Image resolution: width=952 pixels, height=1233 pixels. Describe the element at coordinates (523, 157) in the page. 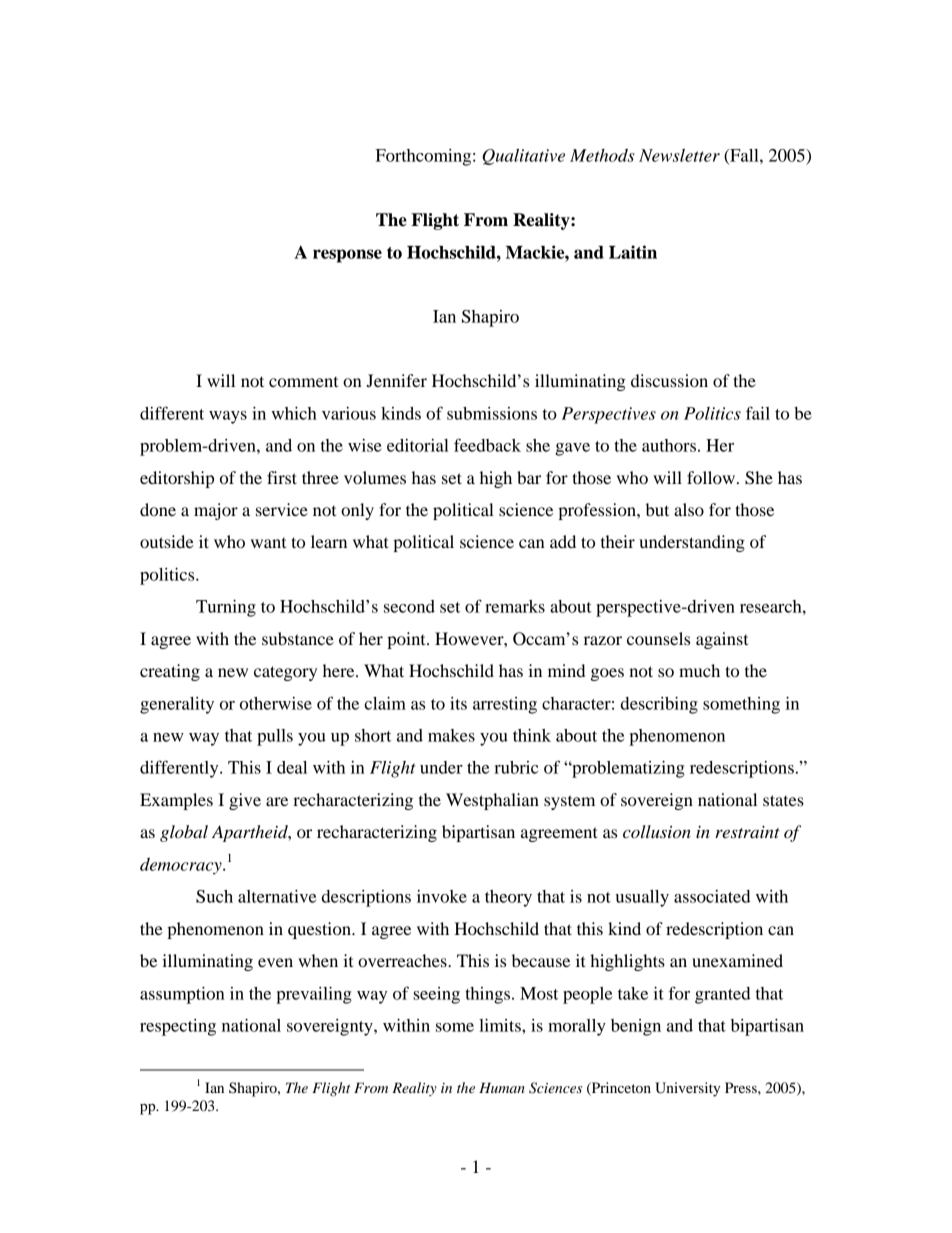

I see `Qualitative` at that location.
